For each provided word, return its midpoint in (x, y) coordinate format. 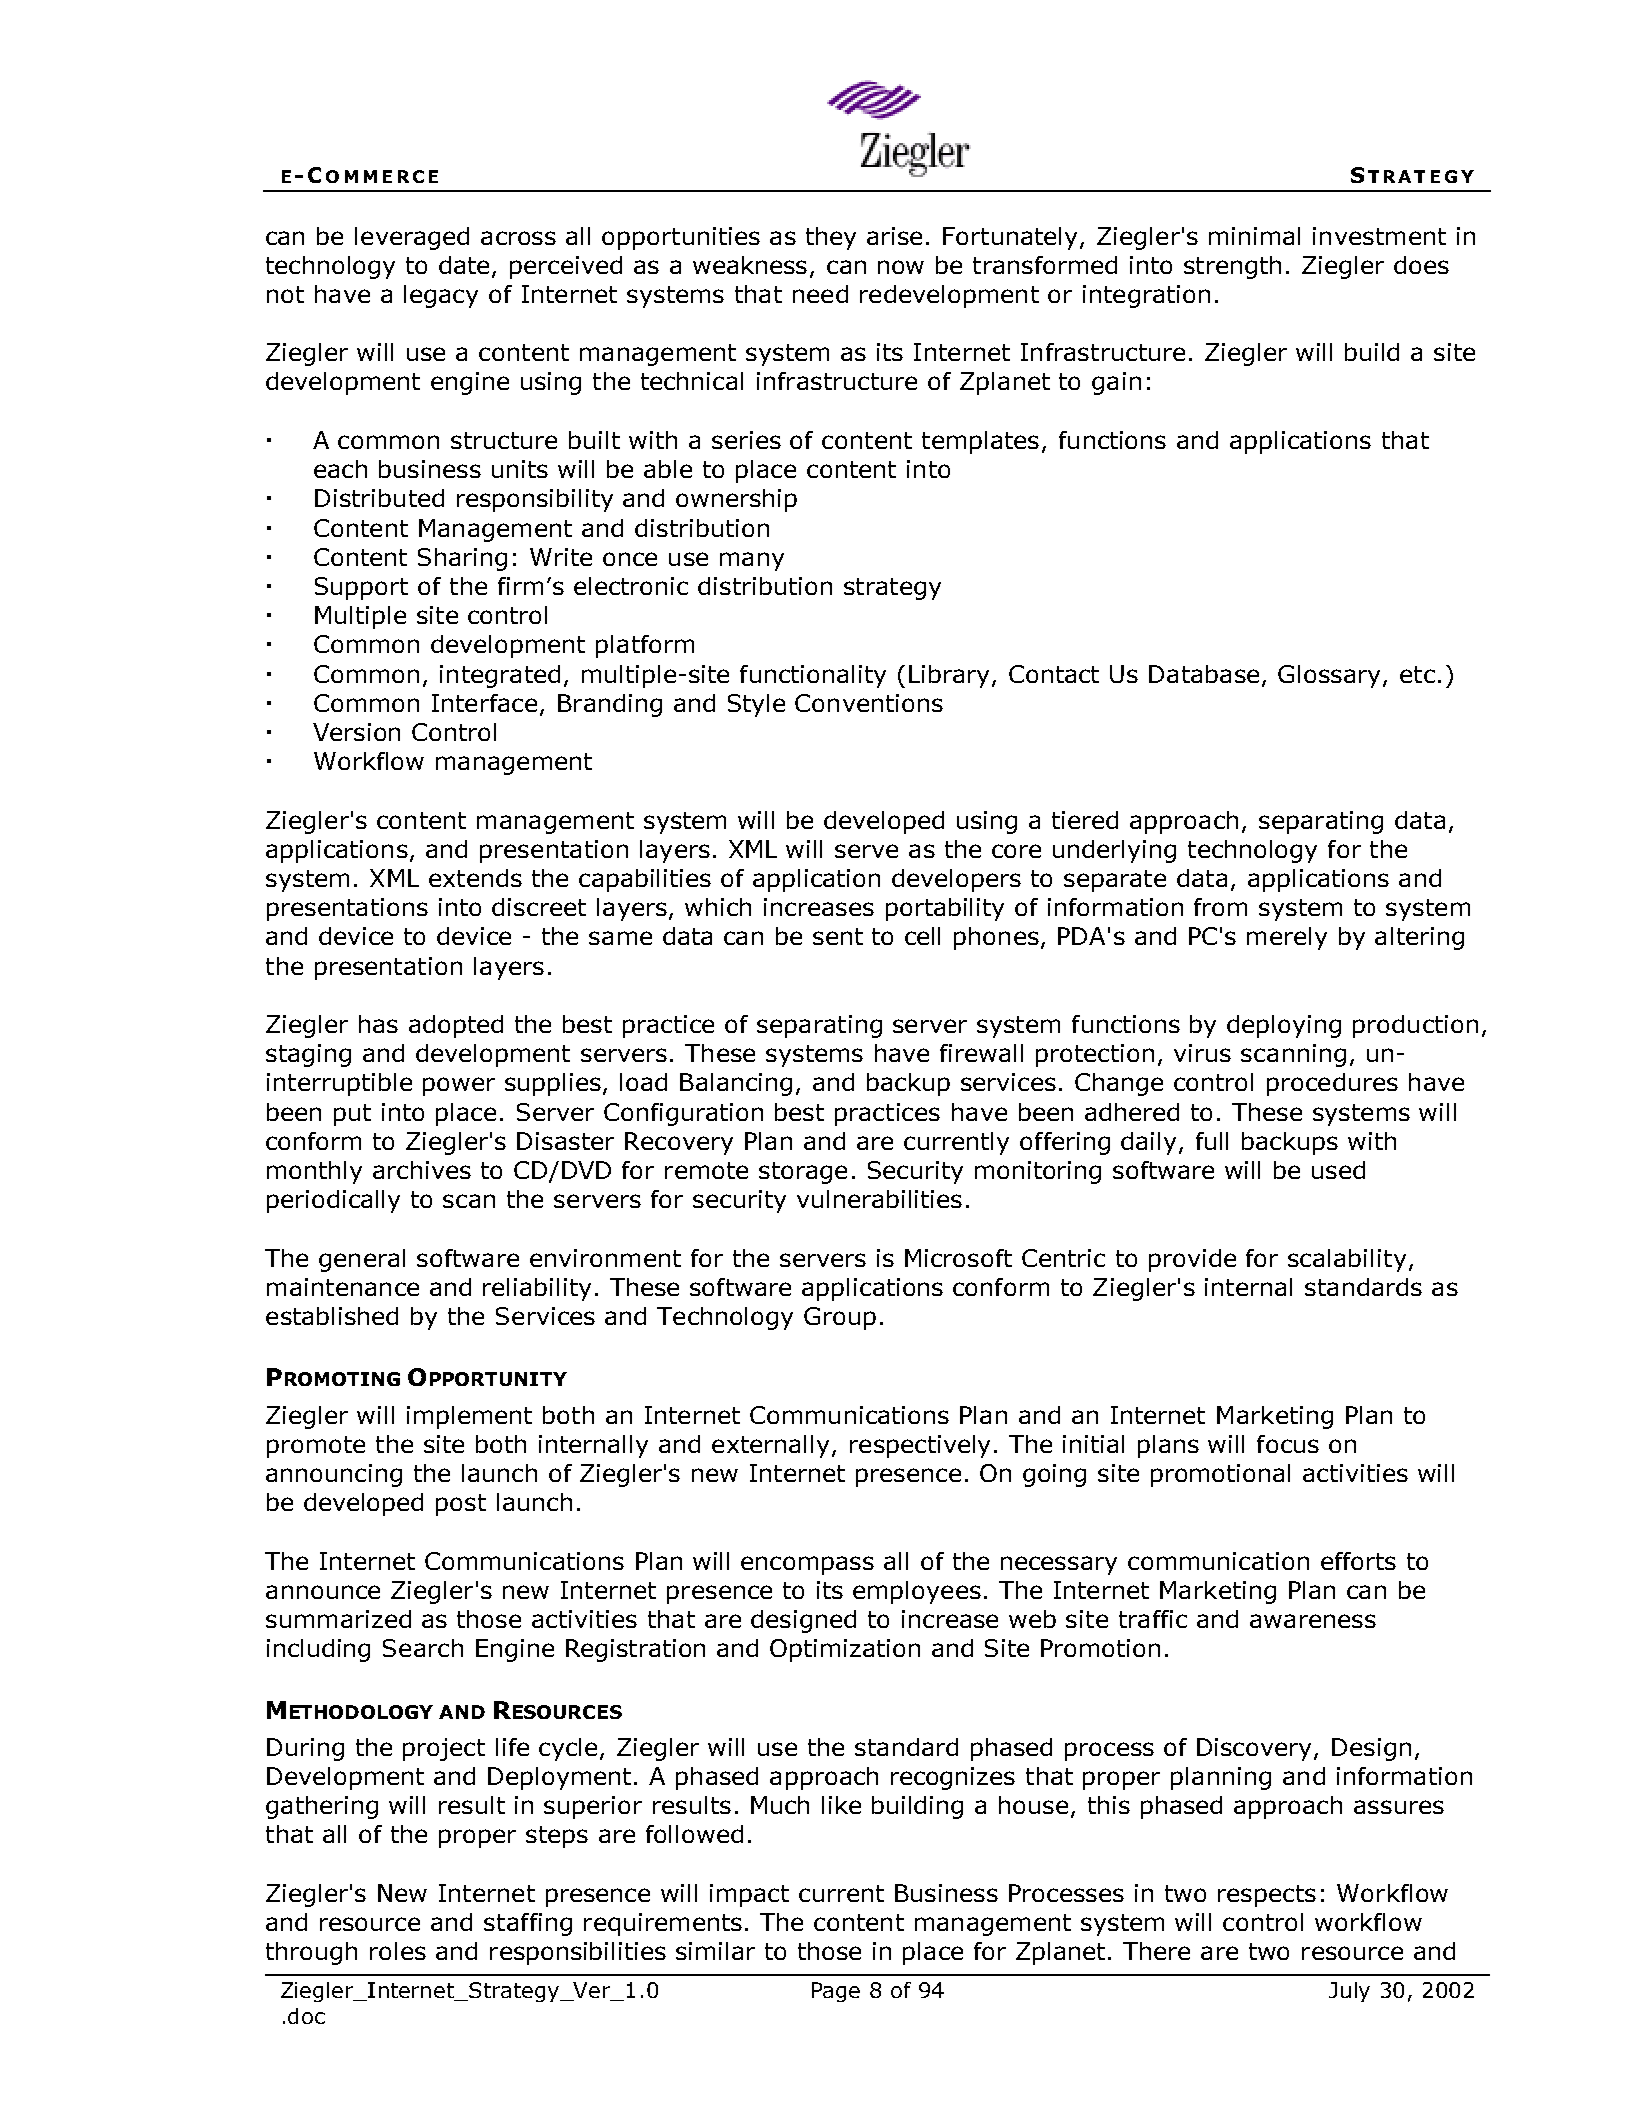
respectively (920, 1446)
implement (469, 1417)
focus (1288, 1444)
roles (398, 1951)
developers (956, 880)
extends (475, 878)
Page (836, 1992)
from (1220, 907)
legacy (441, 296)
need (820, 294)
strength (1232, 267)
